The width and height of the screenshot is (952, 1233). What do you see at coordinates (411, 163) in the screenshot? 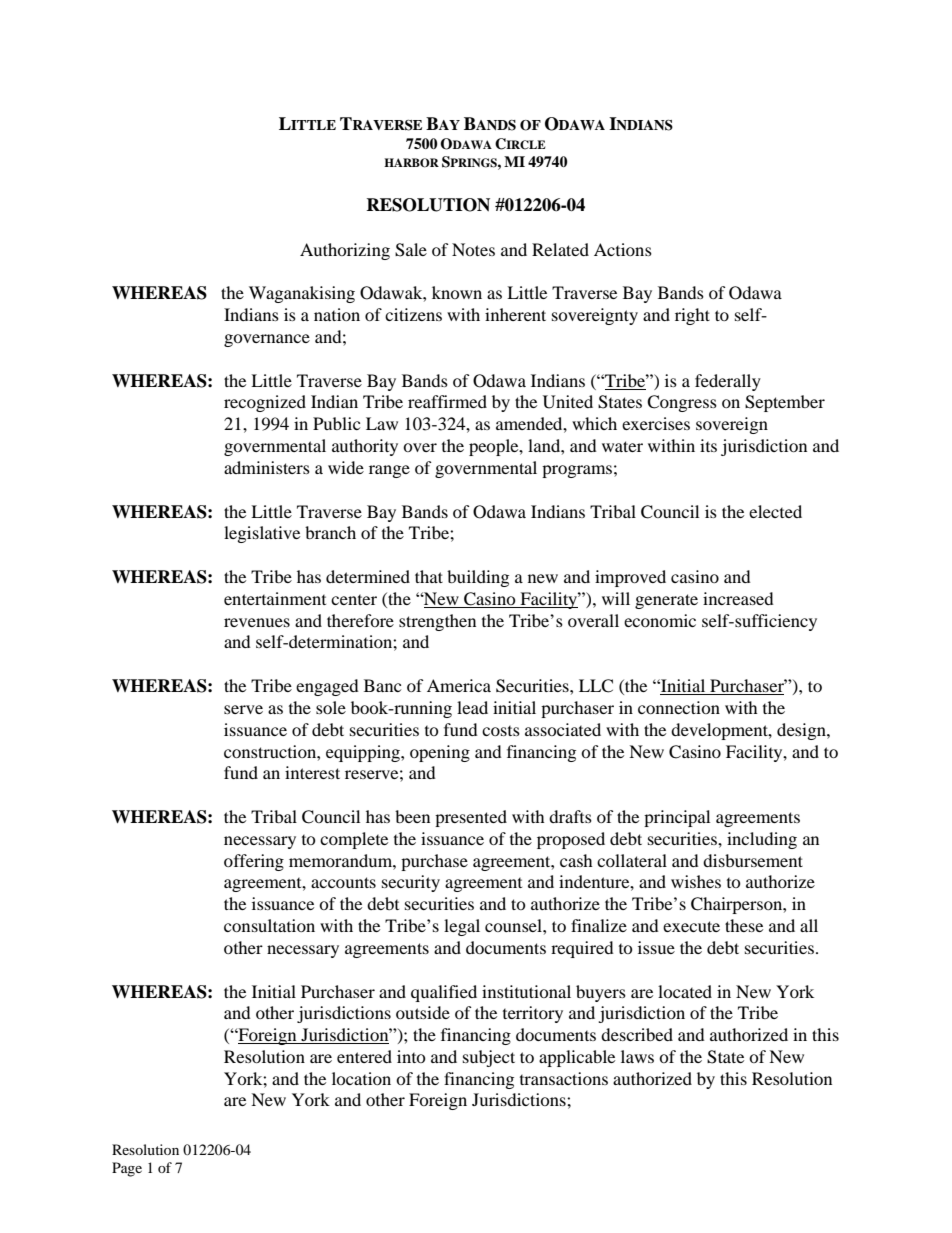
I see `HARBOR` at bounding box center [411, 163].
